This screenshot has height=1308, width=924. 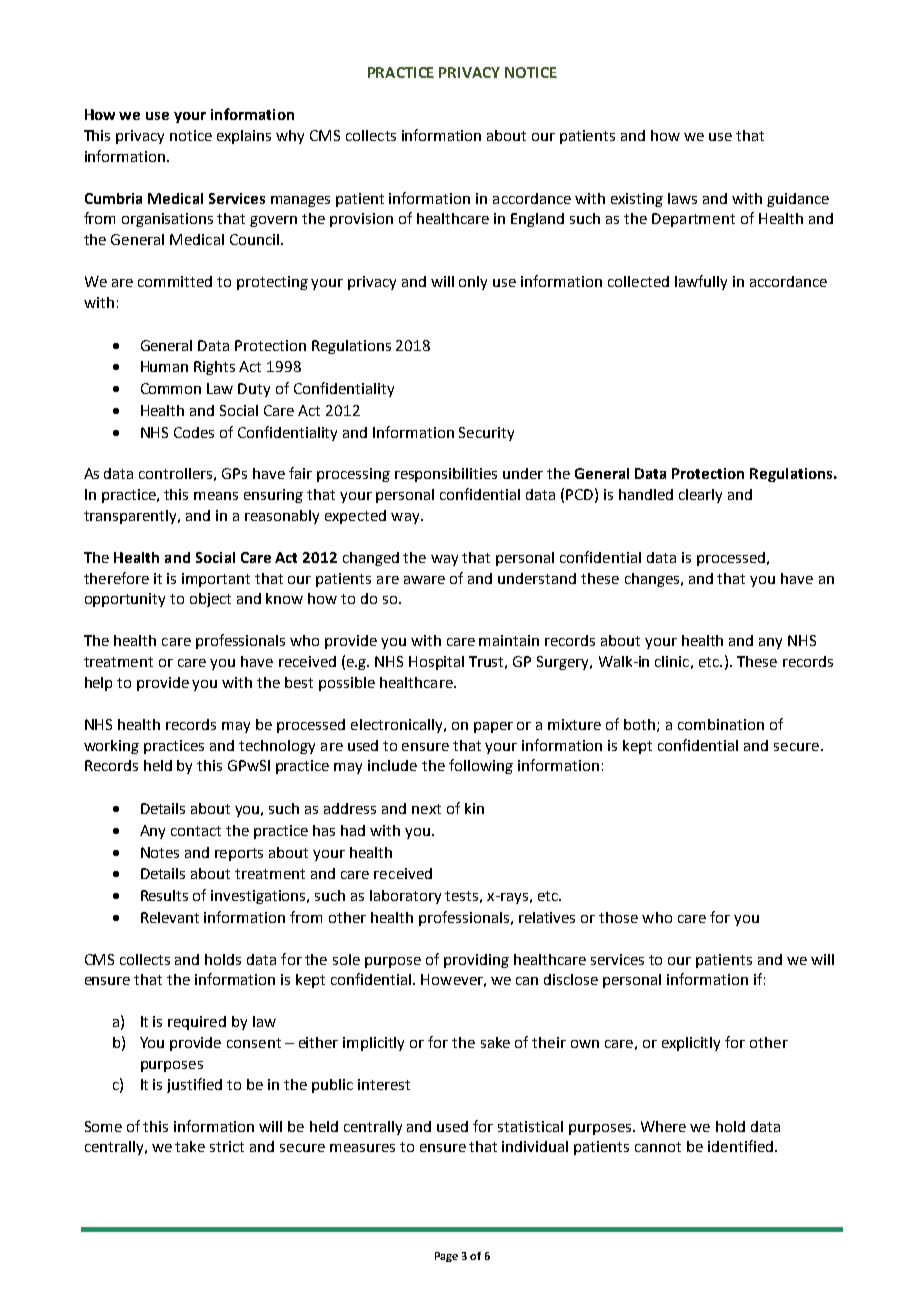 I want to click on help, so click(x=98, y=684).
